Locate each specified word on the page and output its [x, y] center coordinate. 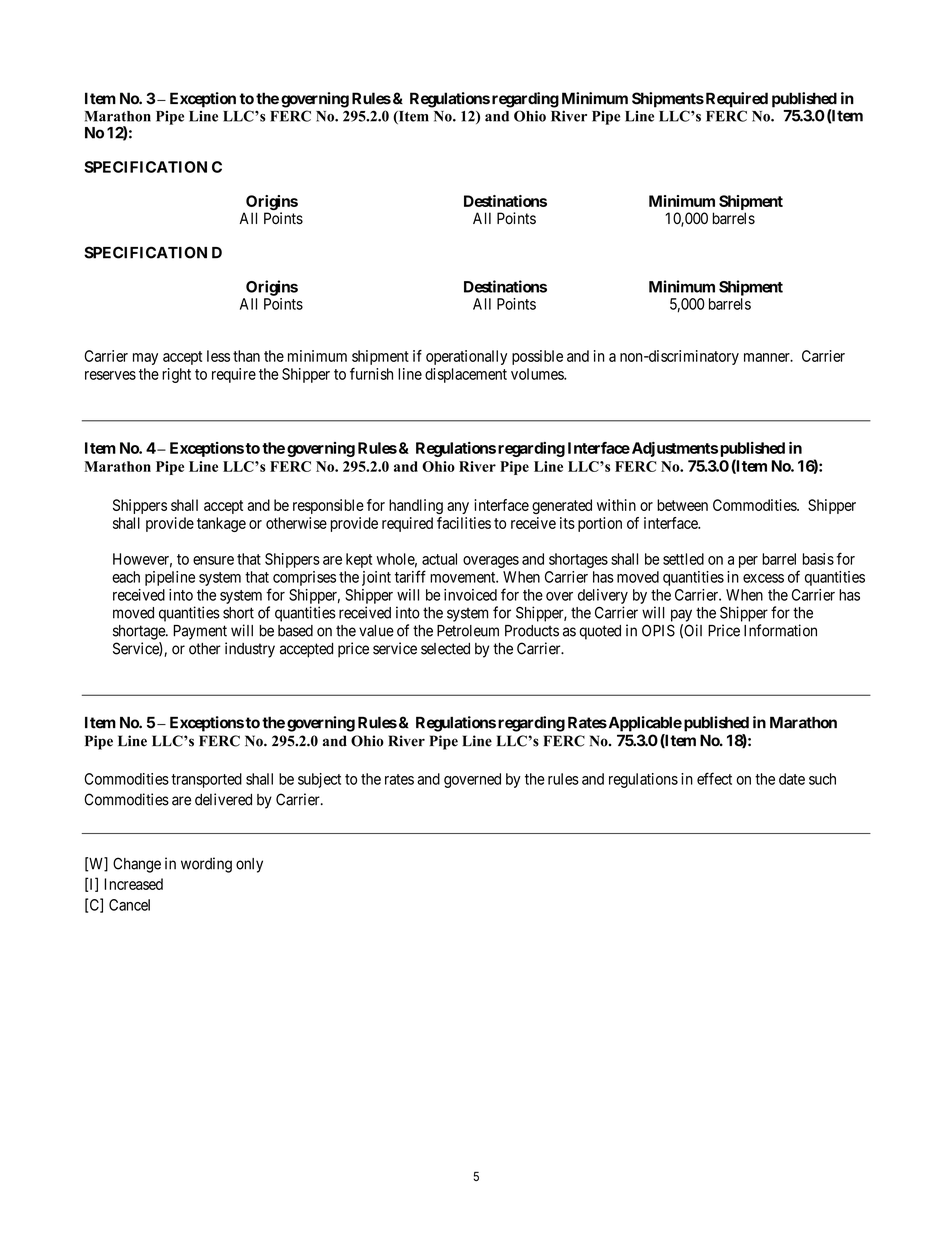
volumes [538, 374]
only [249, 865]
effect [714, 778]
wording [206, 865]
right [176, 375]
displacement [466, 375]
